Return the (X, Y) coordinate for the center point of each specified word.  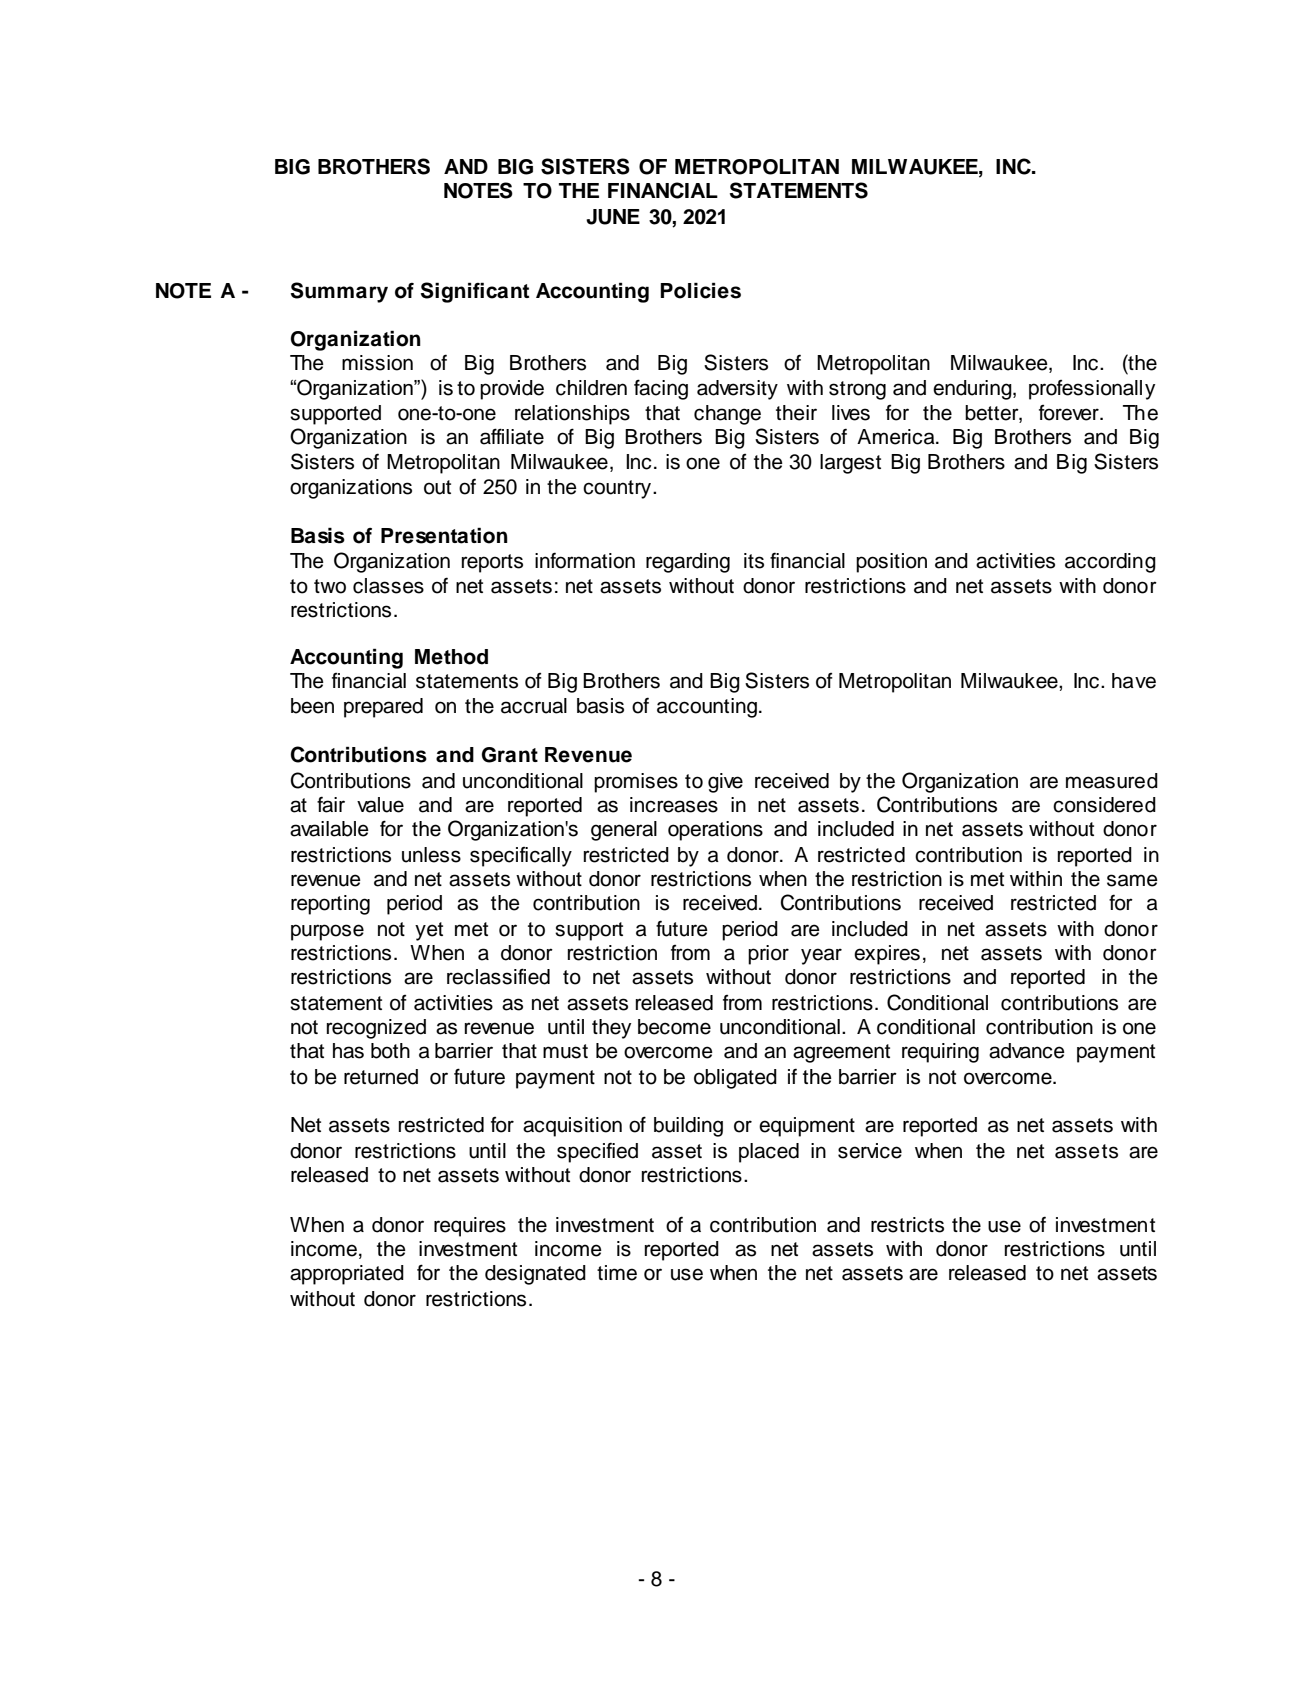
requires (470, 1227)
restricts (907, 1225)
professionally (1092, 390)
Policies (700, 290)
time (617, 1273)
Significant (475, 292)
